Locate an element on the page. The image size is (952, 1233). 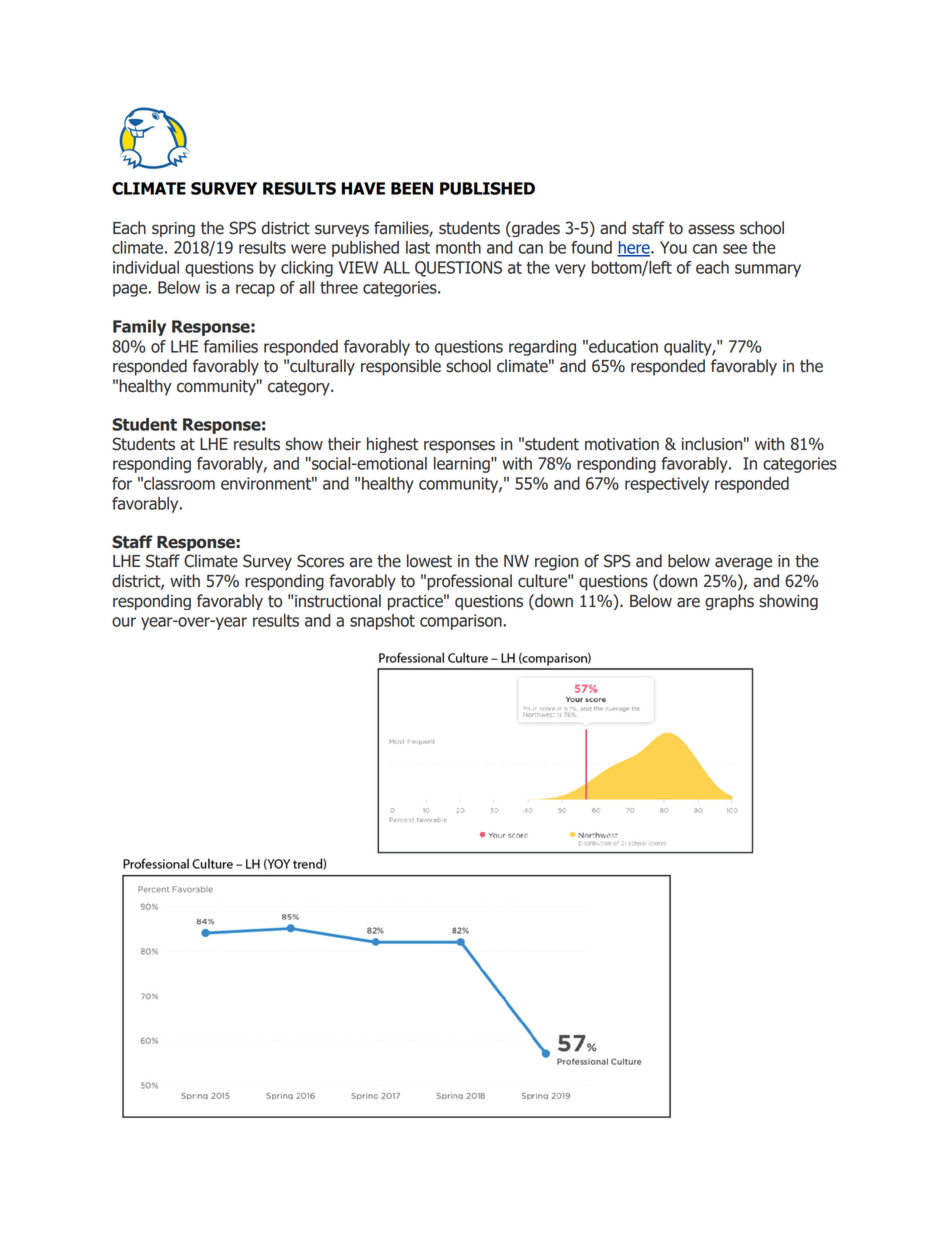
respectively is located at coordinates (667, 485).
